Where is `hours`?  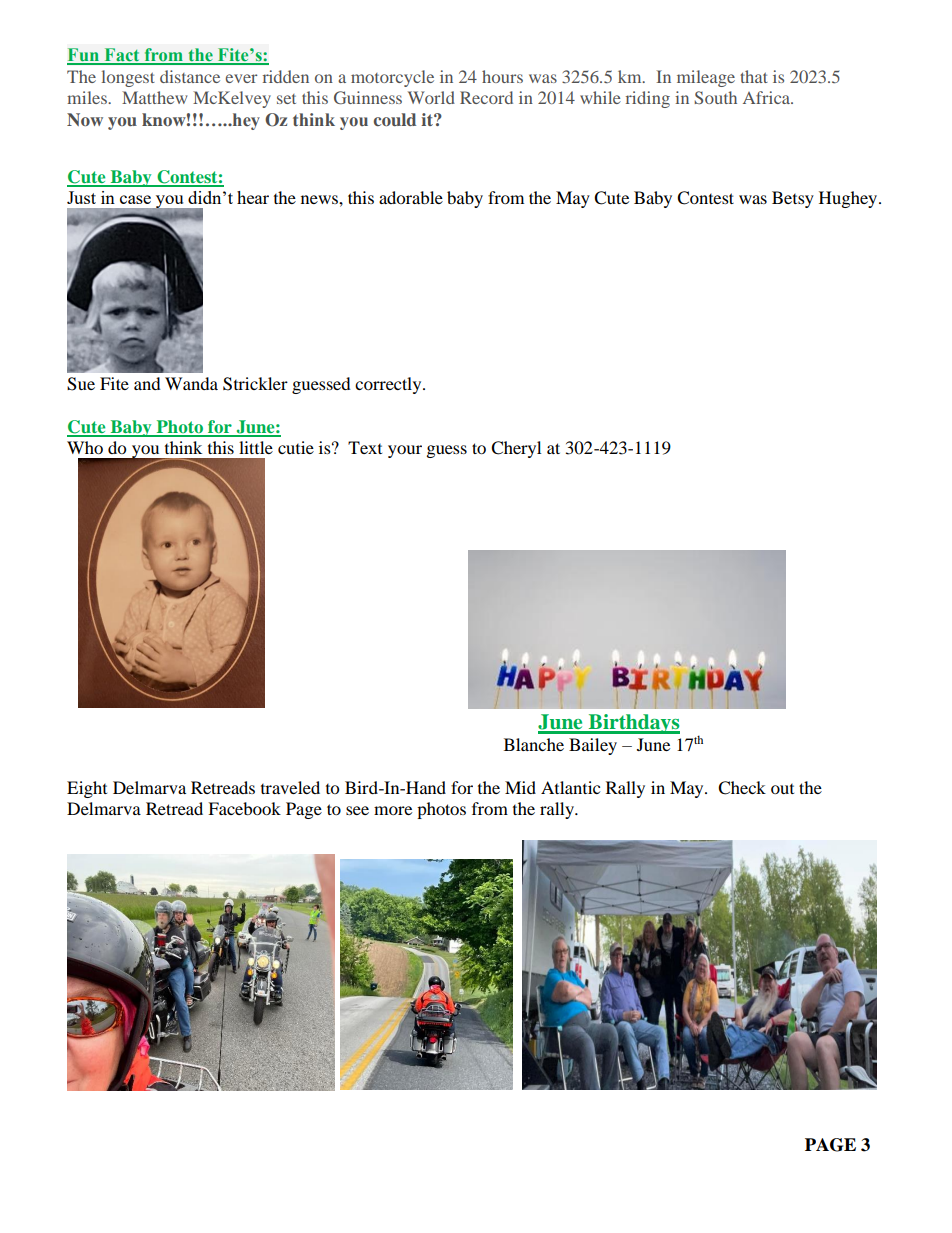
hours is located at coordinates (502, 76).
